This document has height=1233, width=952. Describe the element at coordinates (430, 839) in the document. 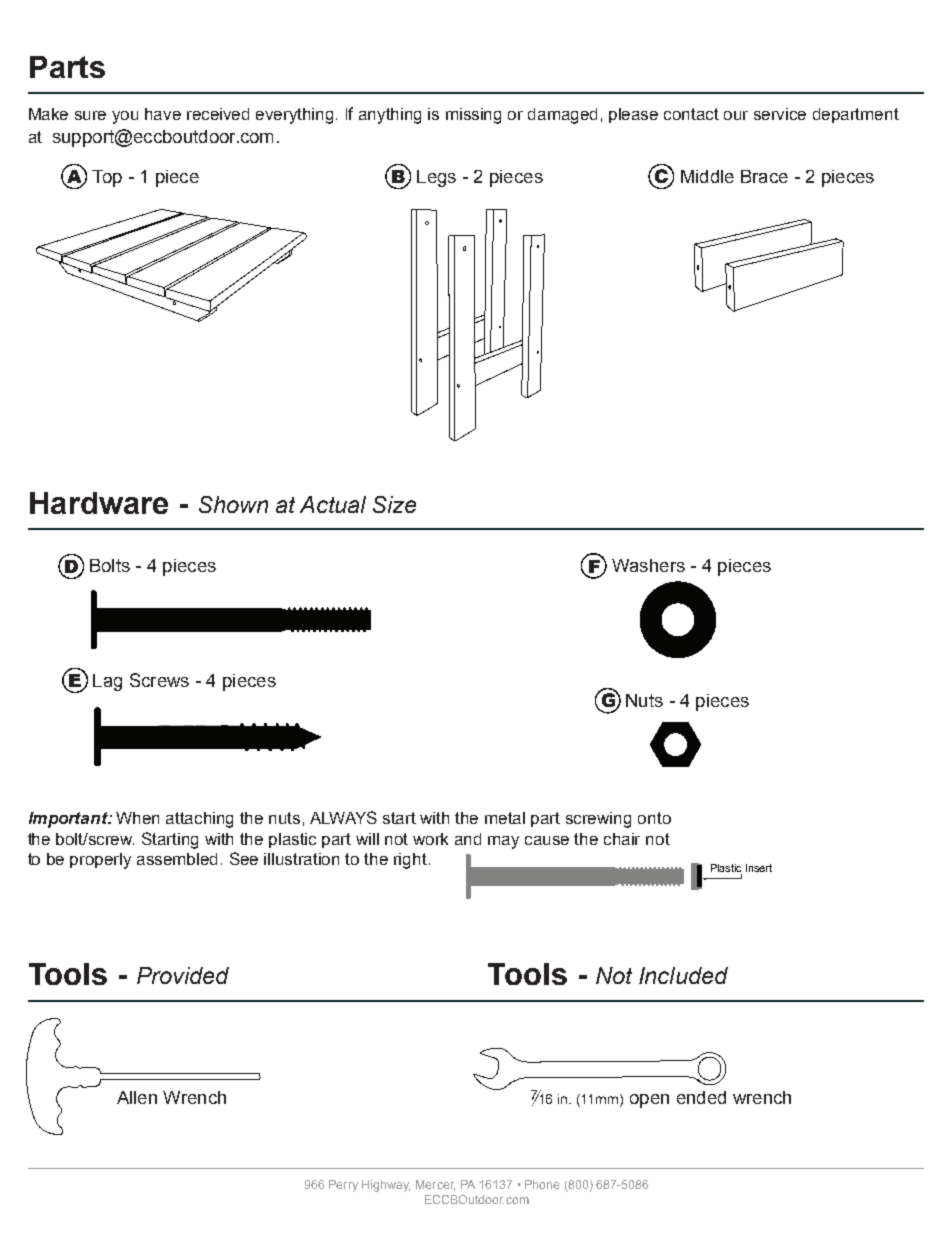

I see `work` at that location.
